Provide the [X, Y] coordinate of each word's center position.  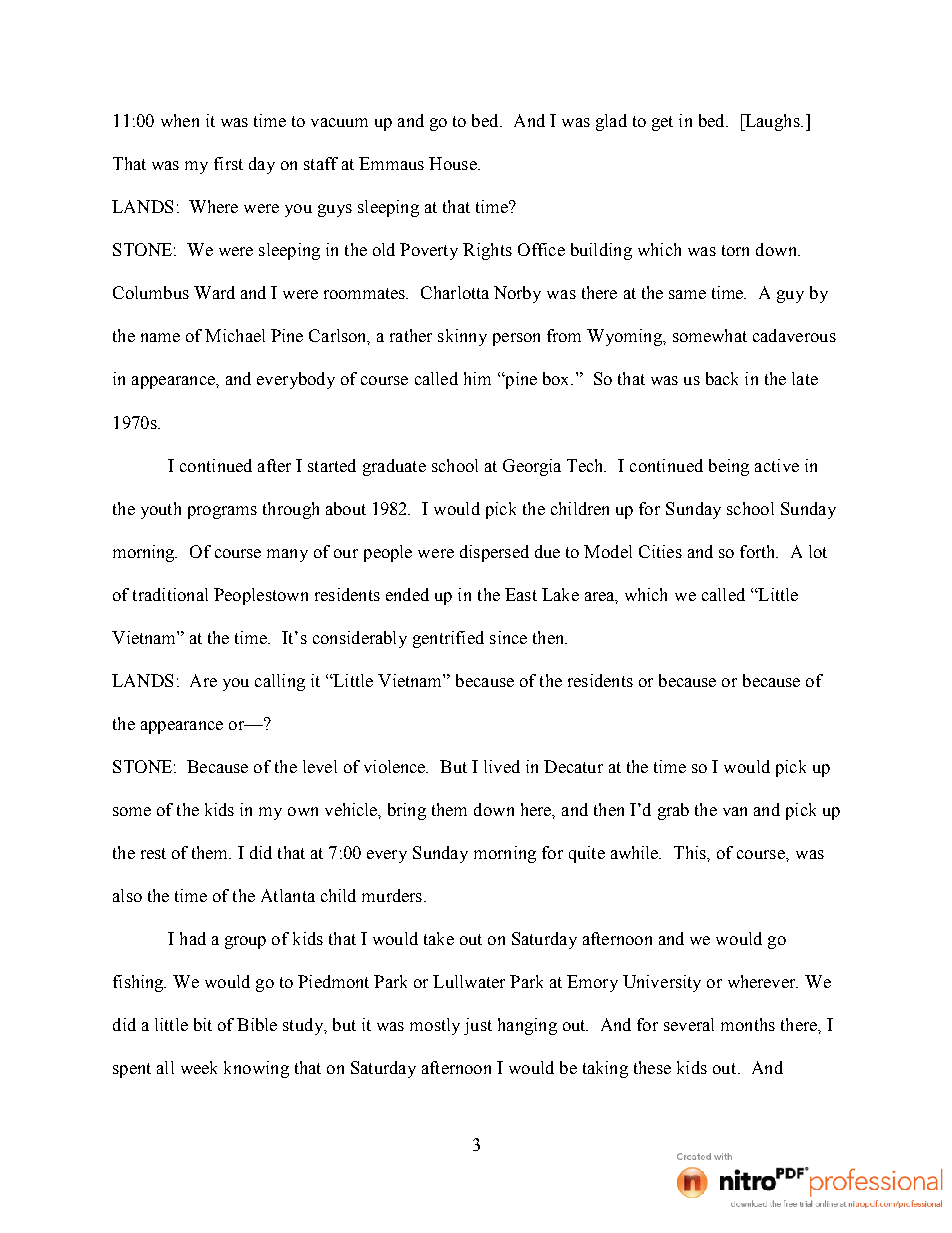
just [478, 1026]
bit [203, 1024]
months [748, 1024]
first [228, 163]
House [454, 163]
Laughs [772, 122]
